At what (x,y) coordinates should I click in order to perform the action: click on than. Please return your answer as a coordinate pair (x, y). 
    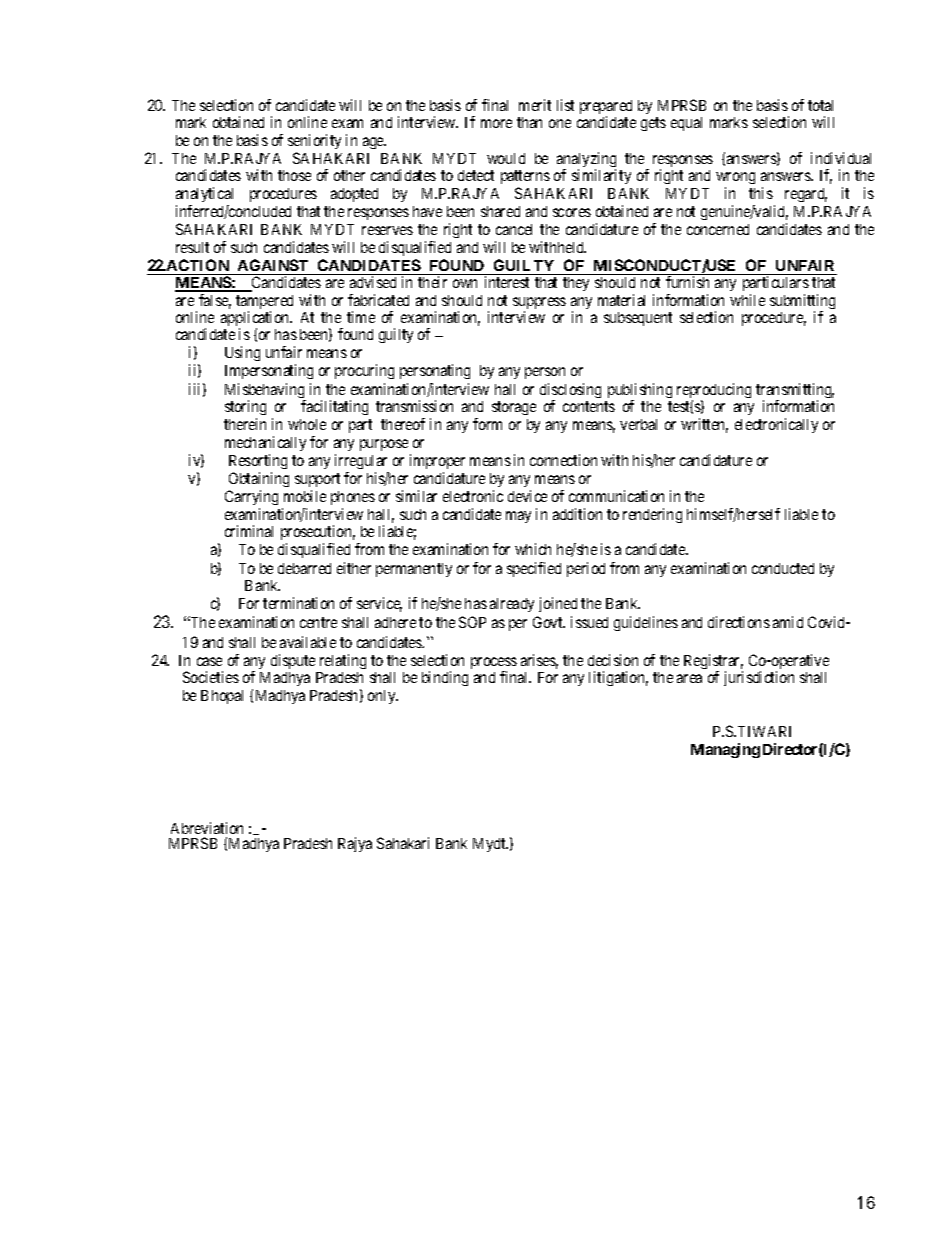
    Looking at the image, I should click on (529, 122).
